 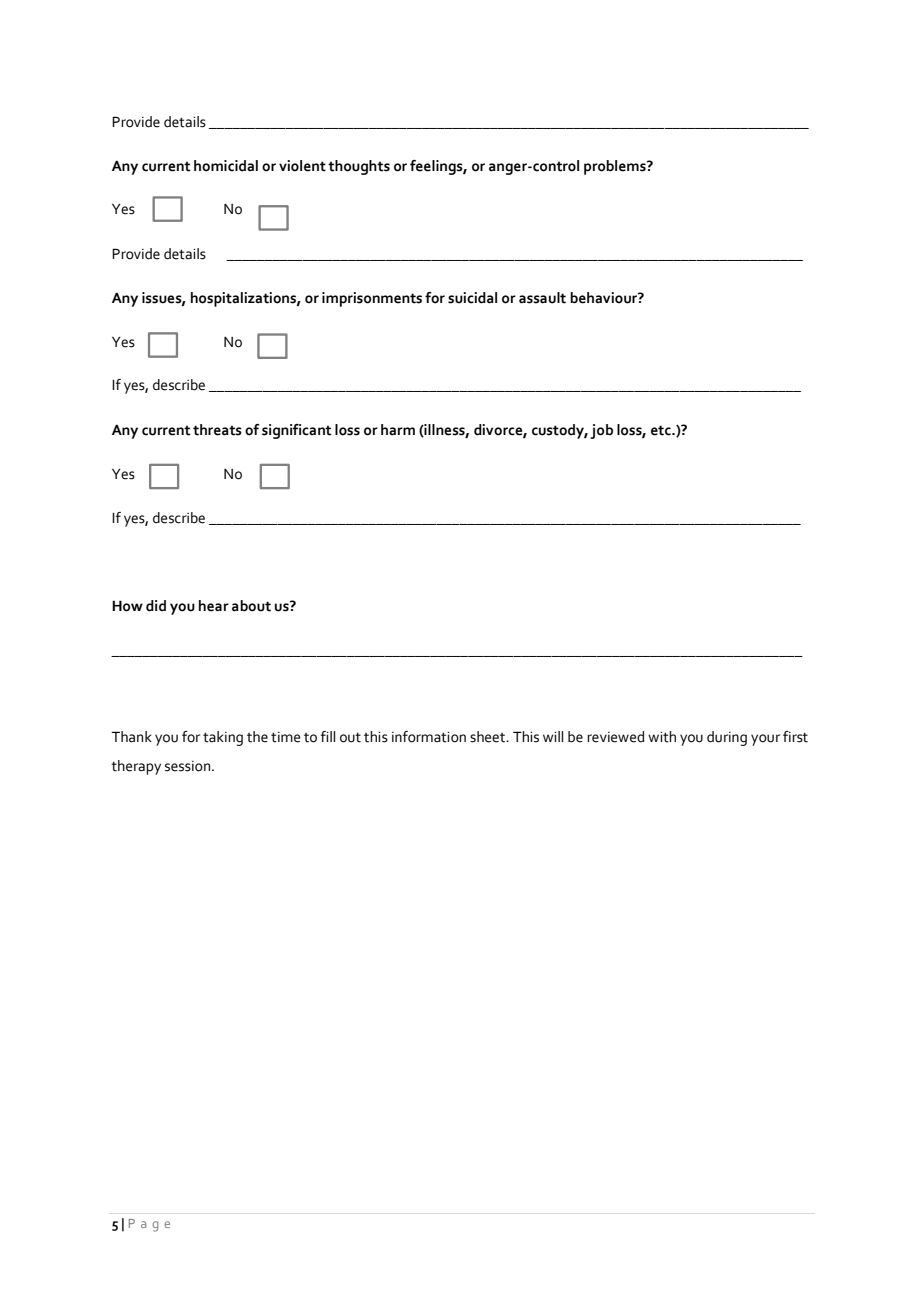 What do you see at coordinates (296, 431) in the screenshot?
I see `significant` at bounding box center [296, 431].
